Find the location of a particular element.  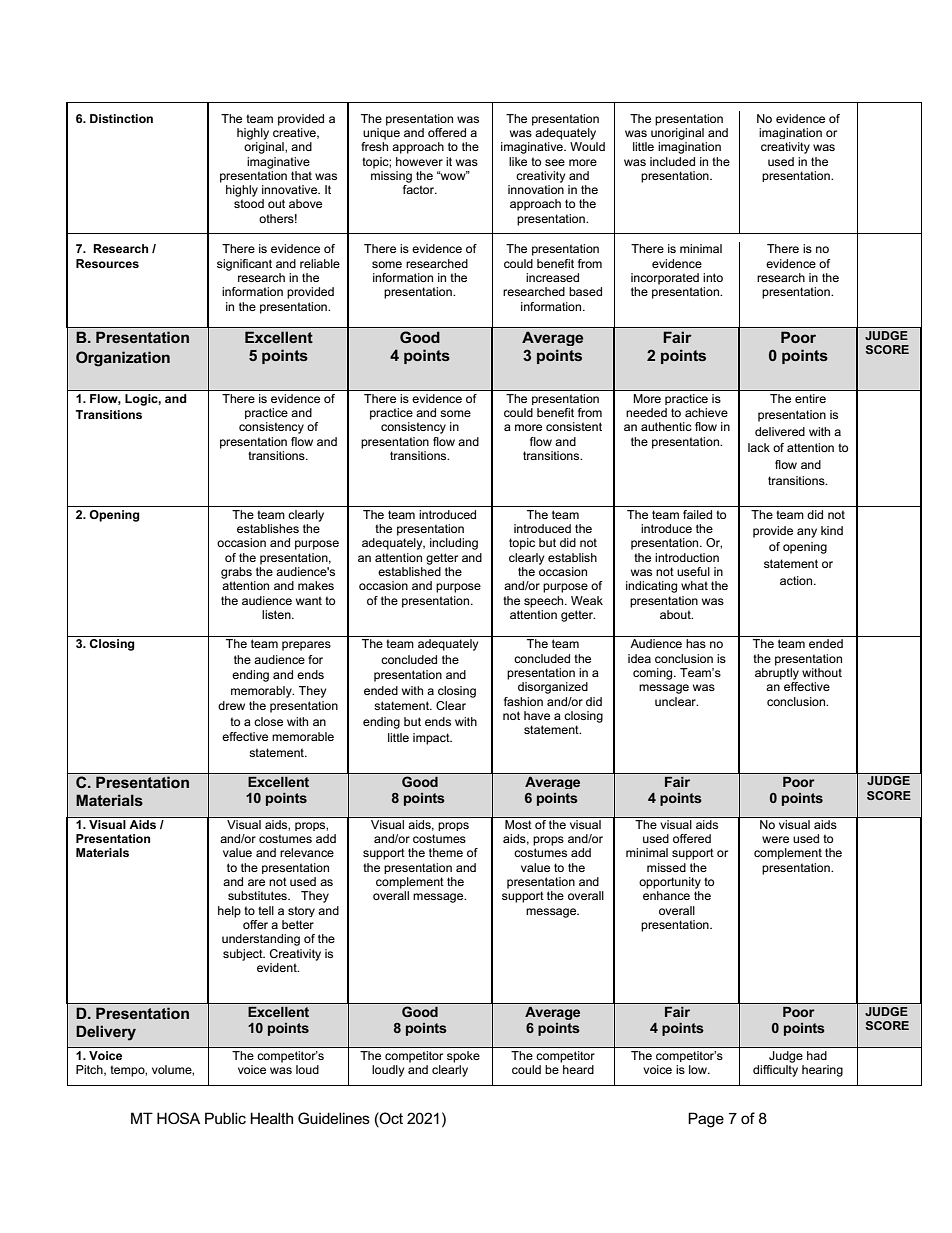

Public is located at coordinates (225, 1118).
